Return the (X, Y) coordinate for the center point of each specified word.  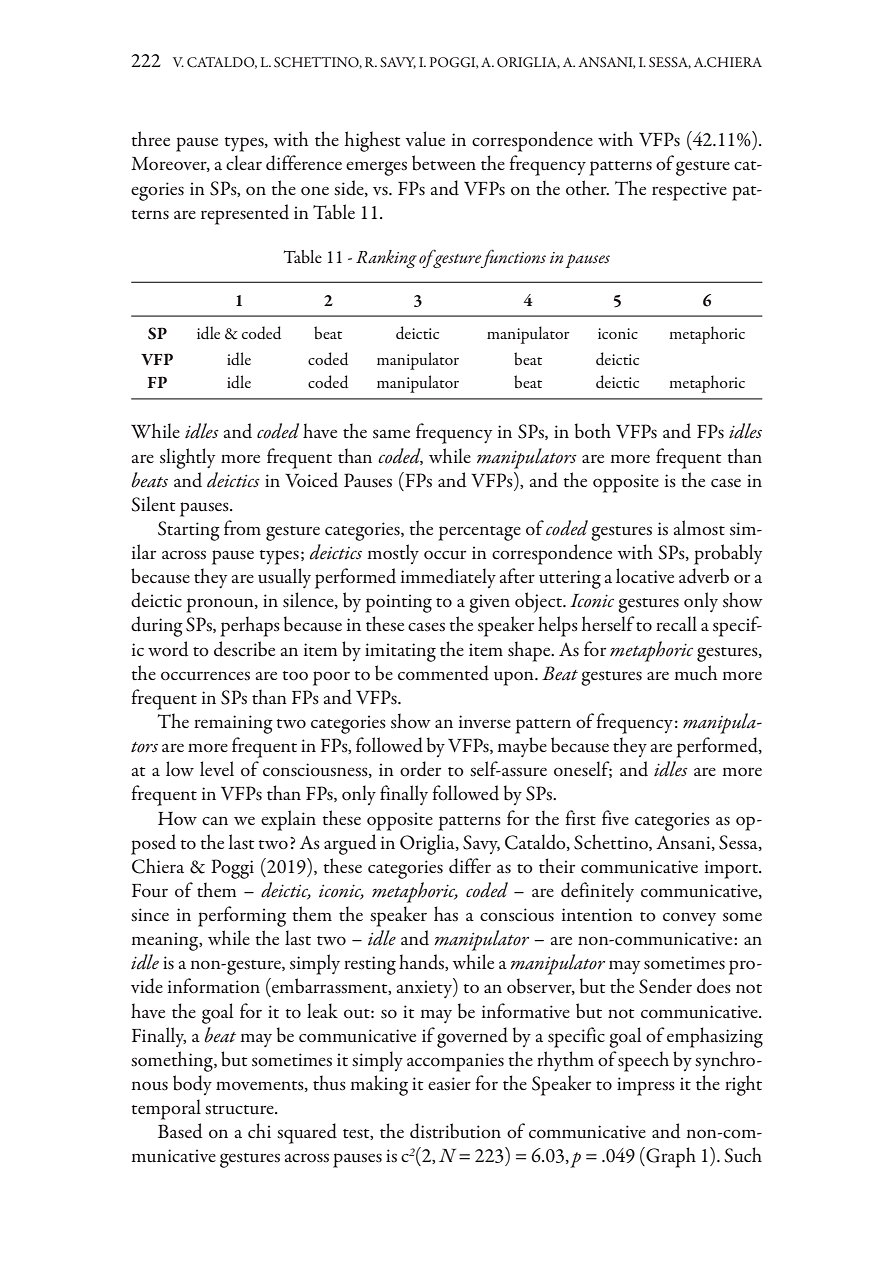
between (444, 163)
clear (244, 162)
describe (244, 649)
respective (689, 191)
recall (676, 623)
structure (240, 1110)
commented (443, 673)
